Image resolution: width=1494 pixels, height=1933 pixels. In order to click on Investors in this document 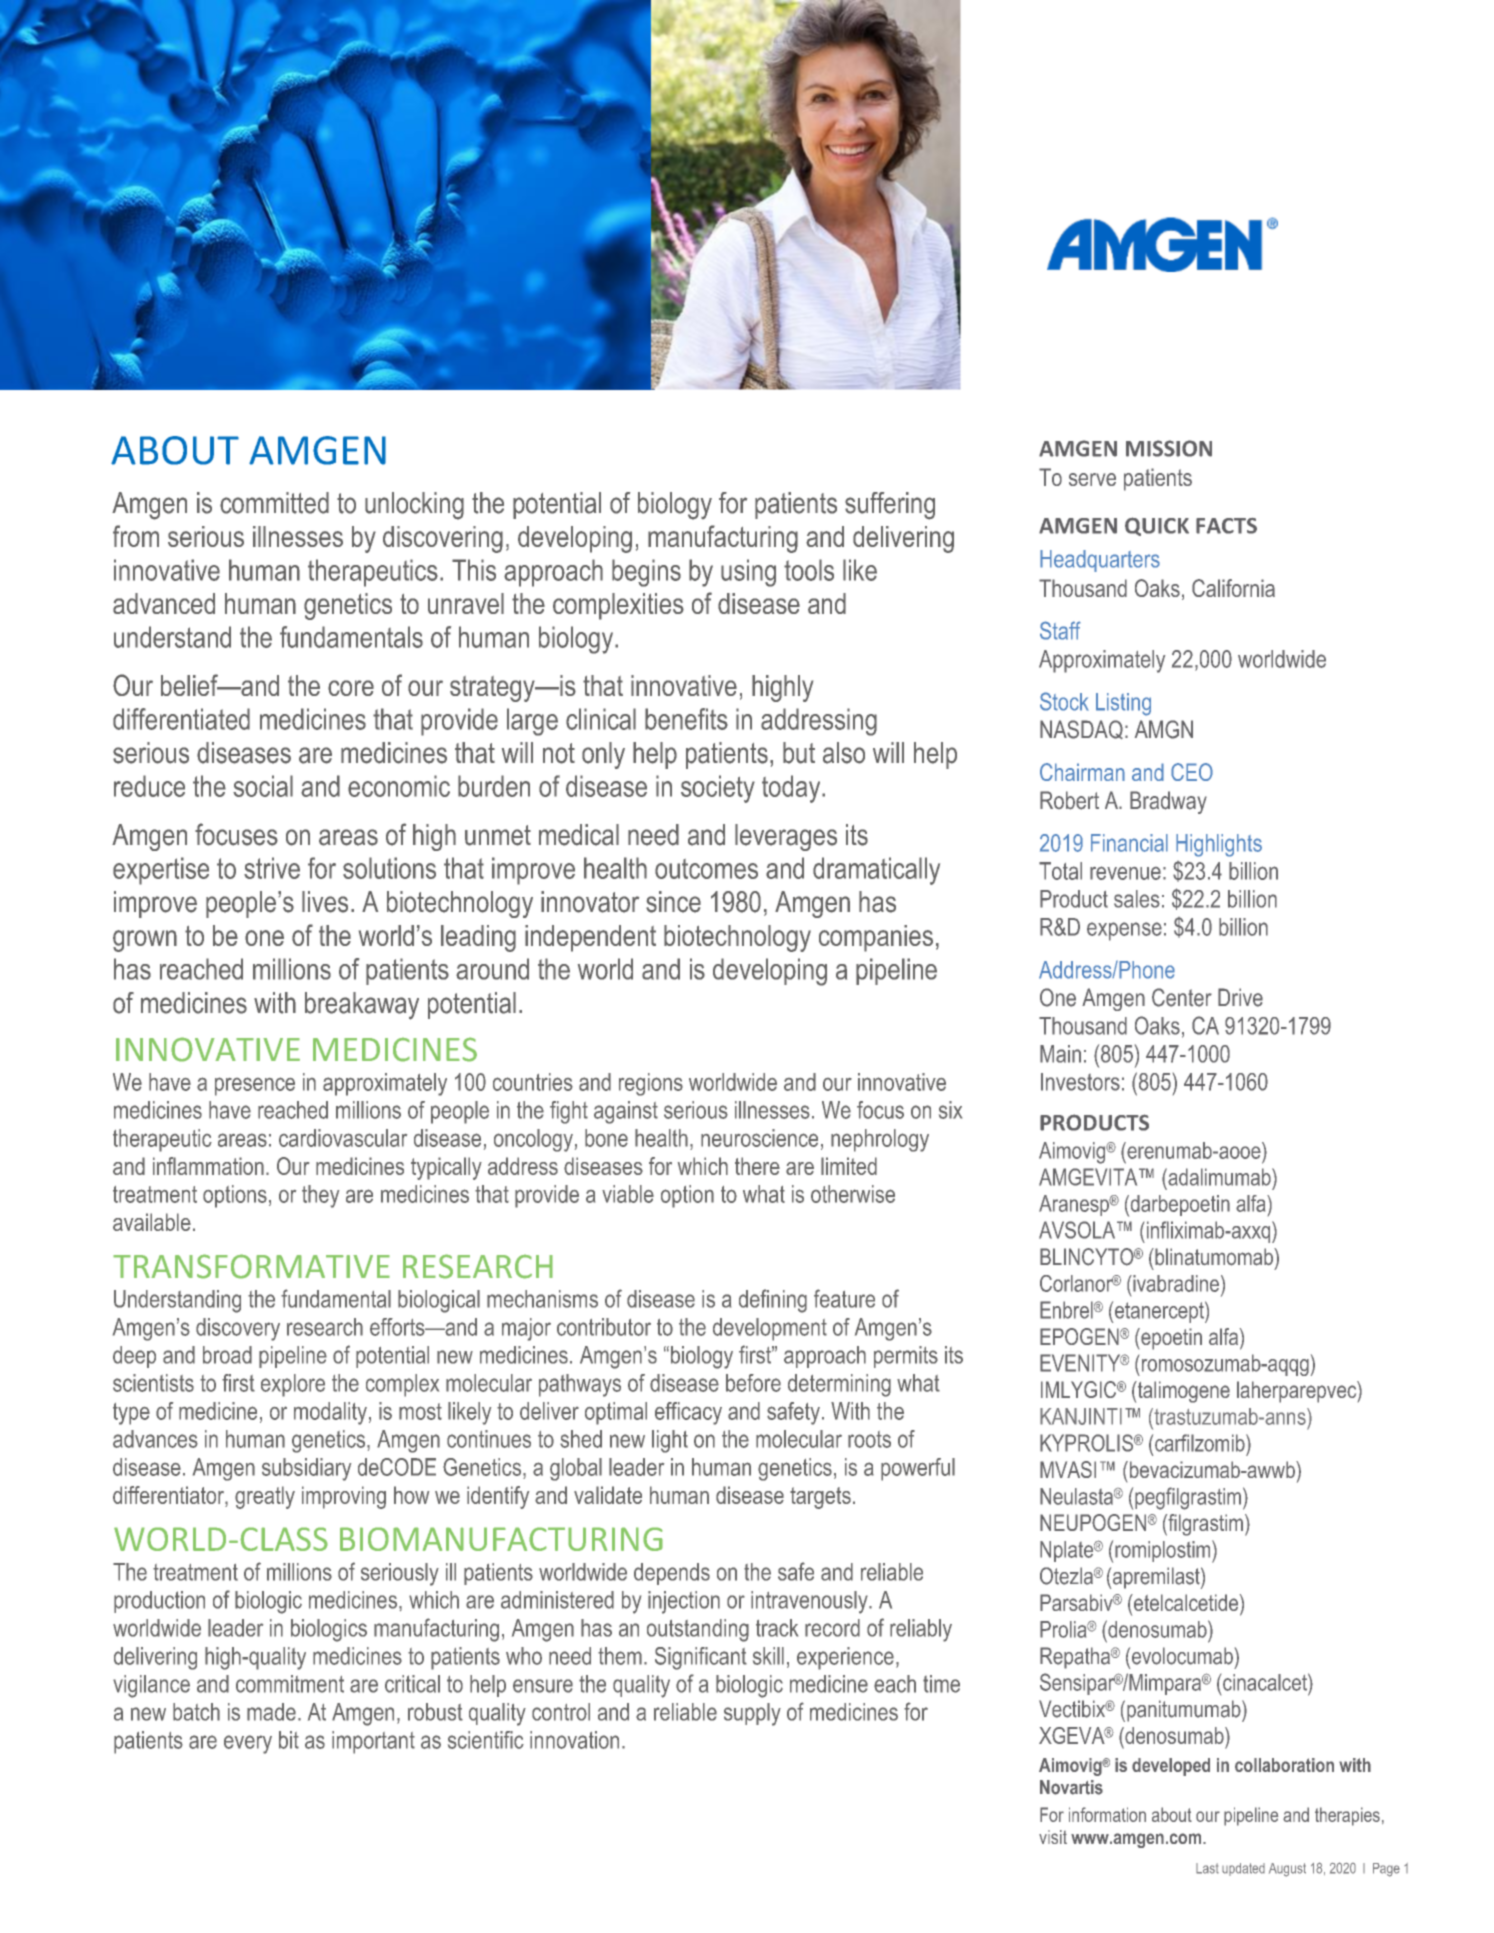, I will do `click(1080, 1082)`.
